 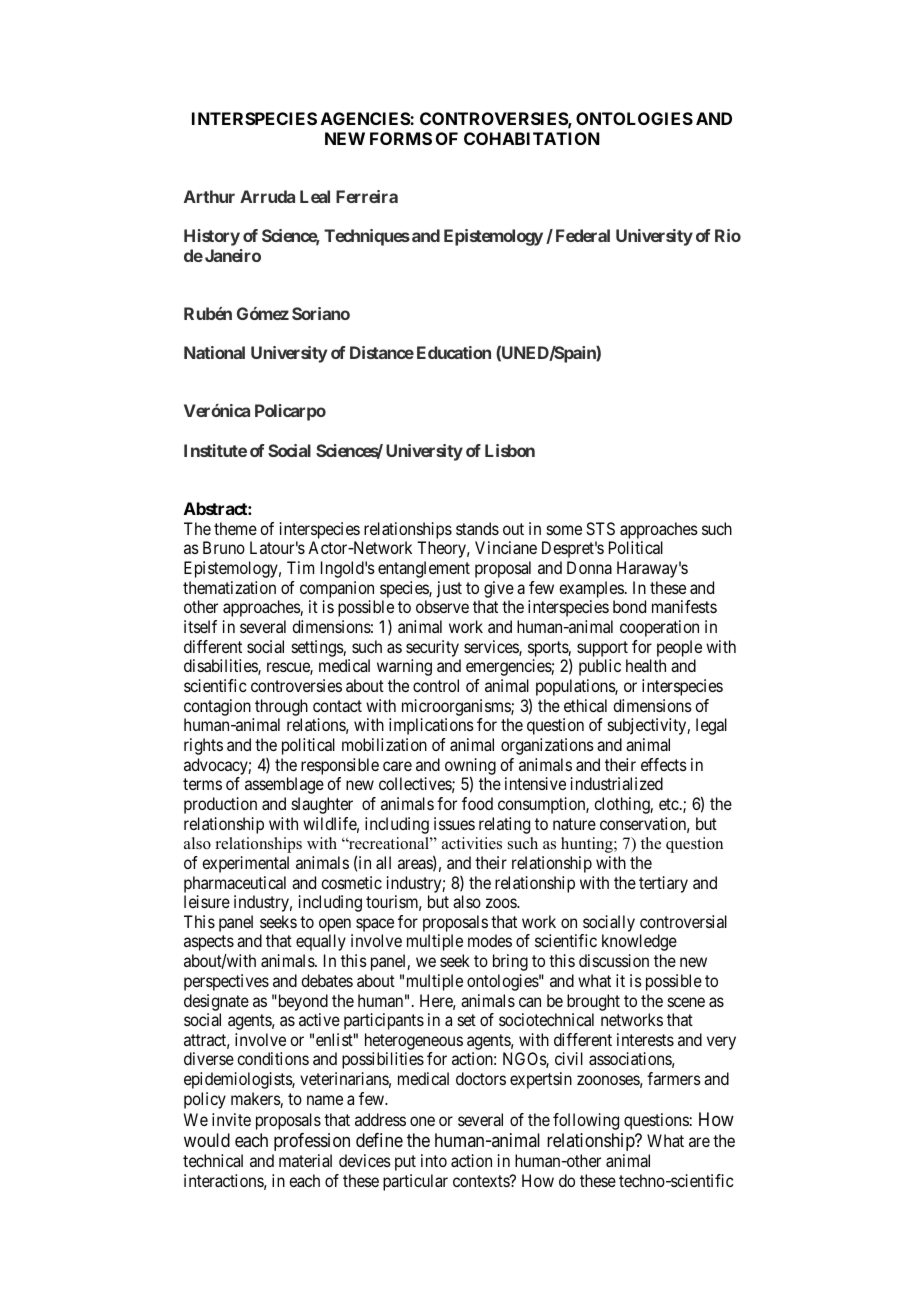 What do you see at coordinates (401, 138) in the screenshot?
I see `FORMS` at bounding box center [401, 138].
